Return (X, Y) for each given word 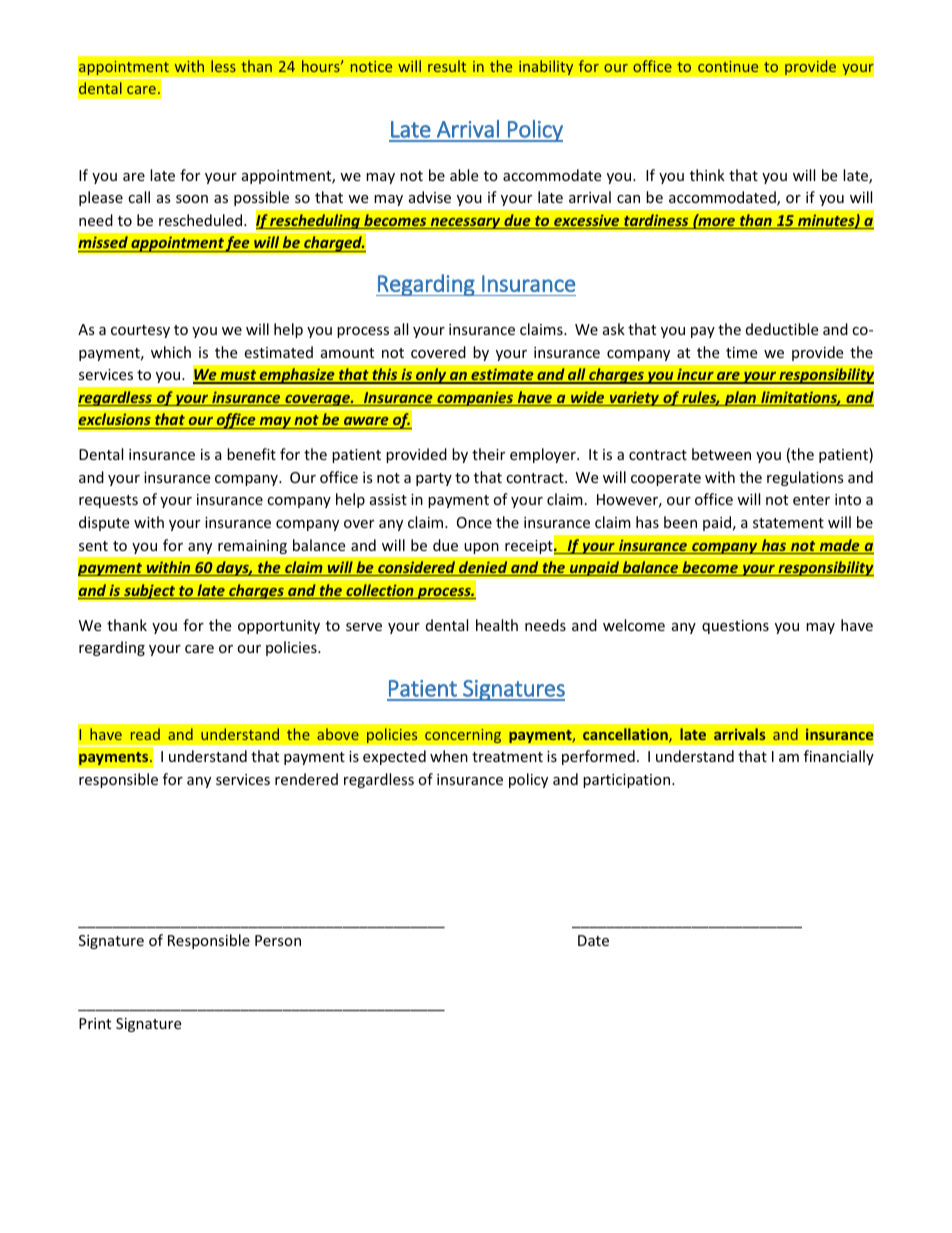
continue (728, 66)
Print (95, 1023)
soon (192, 199)
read (145, 734)
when (449, 756)
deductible (782, 329)
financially (839, 757)
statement (788, 523)
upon (481, 548)
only (431, 376)
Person (278, 940)
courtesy (140, 331)
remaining (252, 547)
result (447, 66)
